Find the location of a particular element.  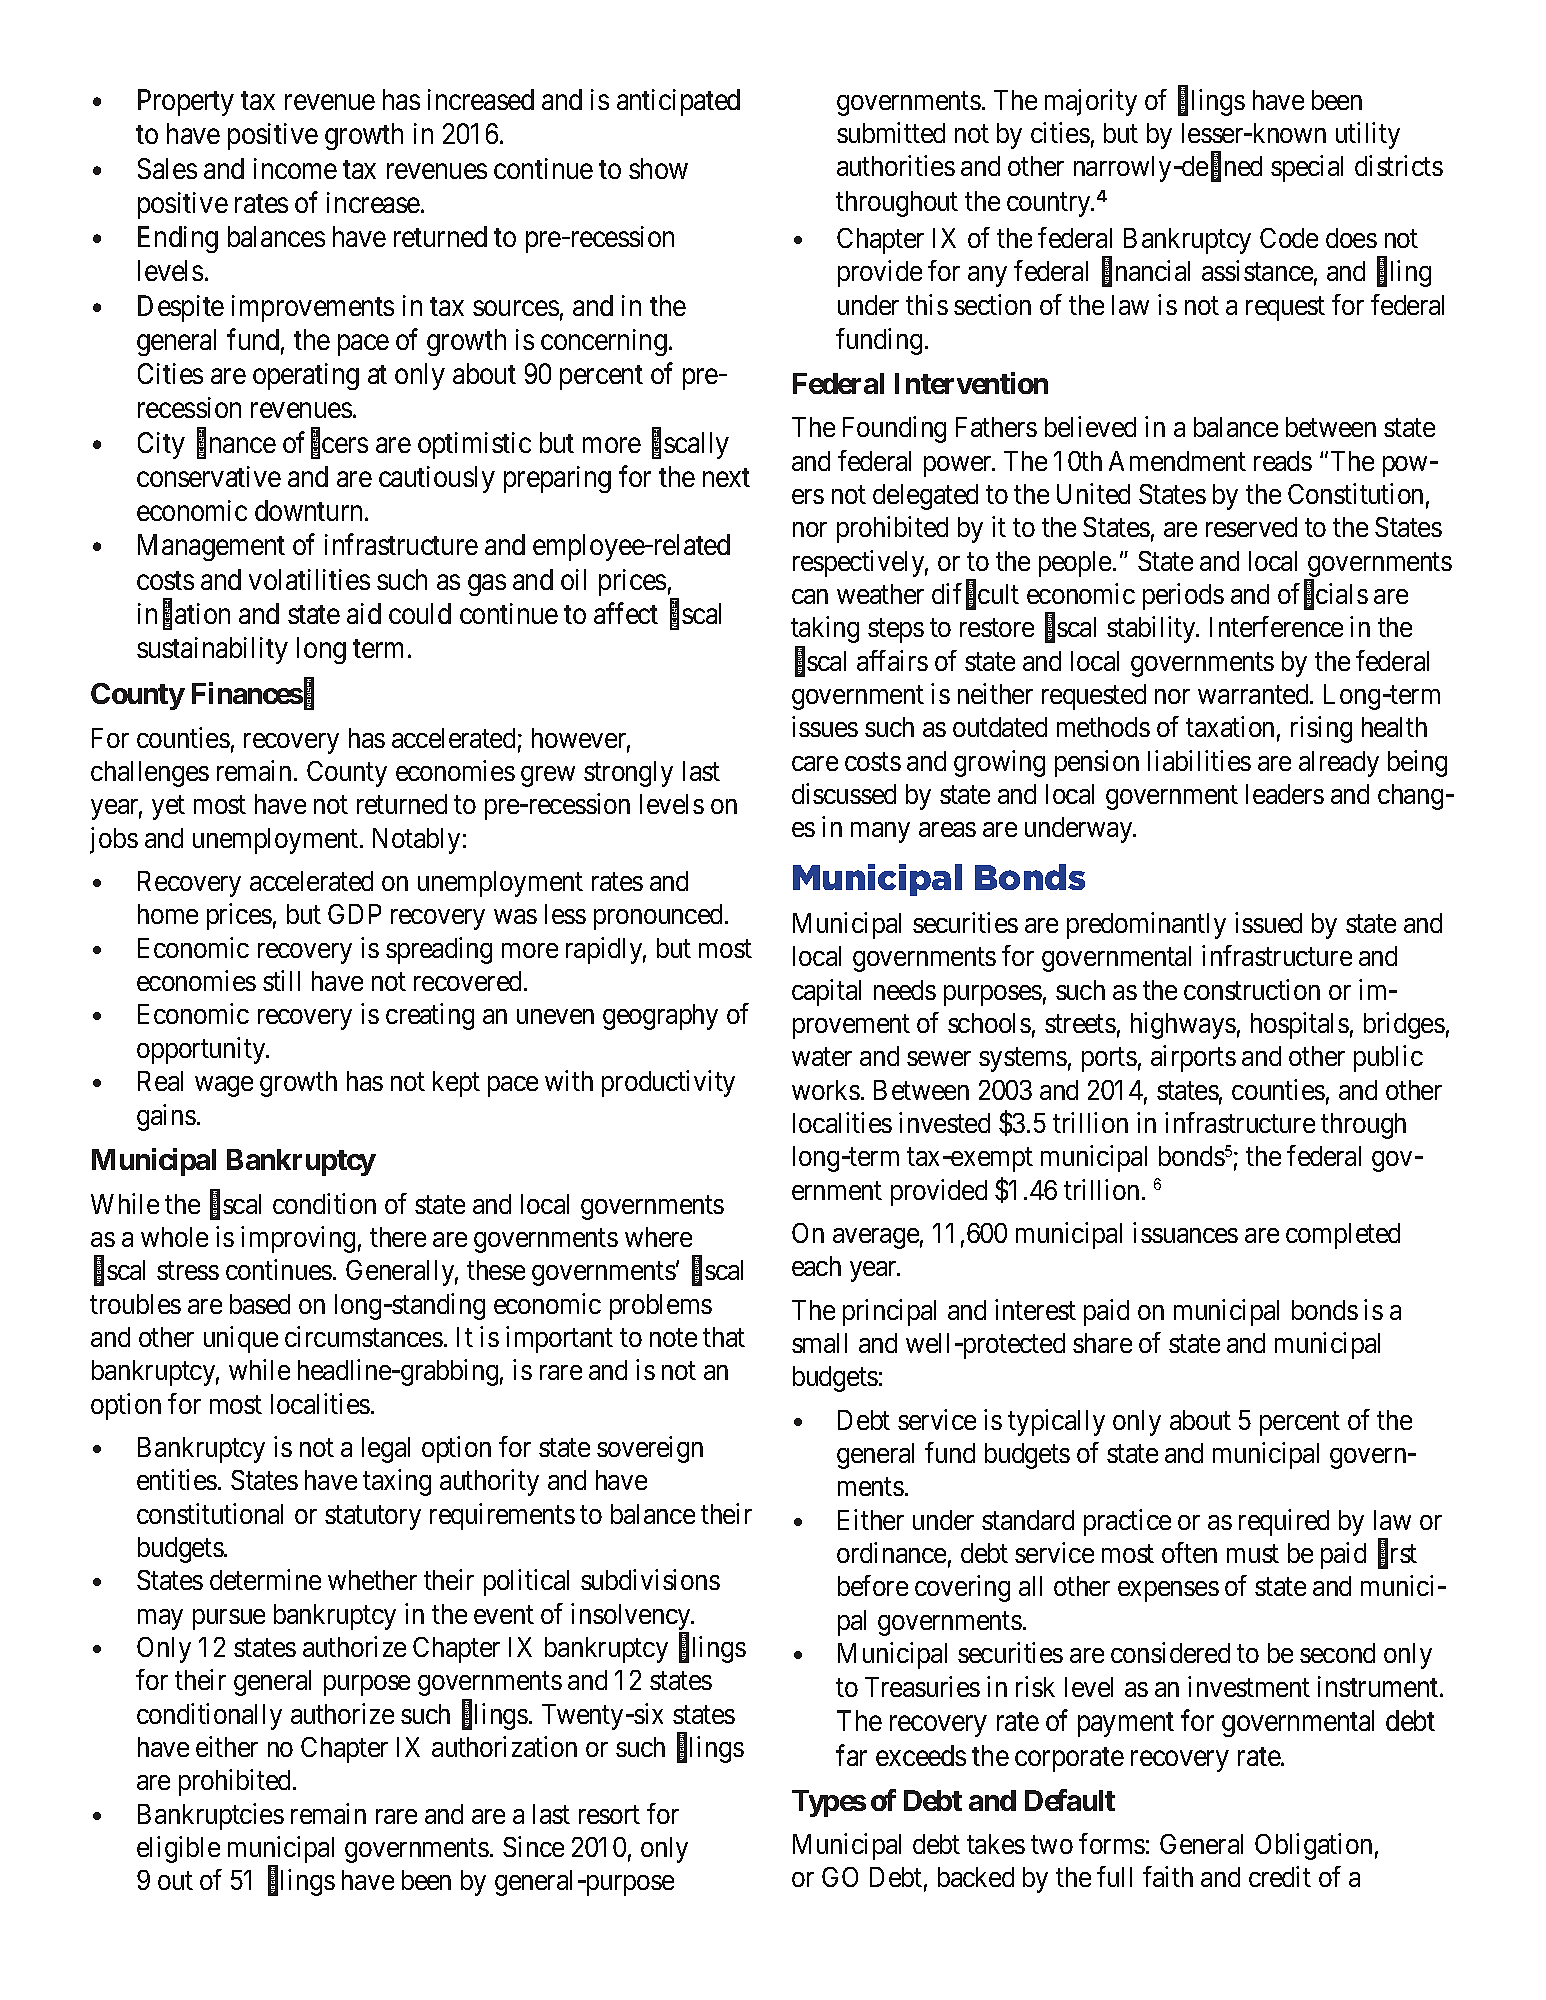

reserved is located at coordinates (1251, 527).
